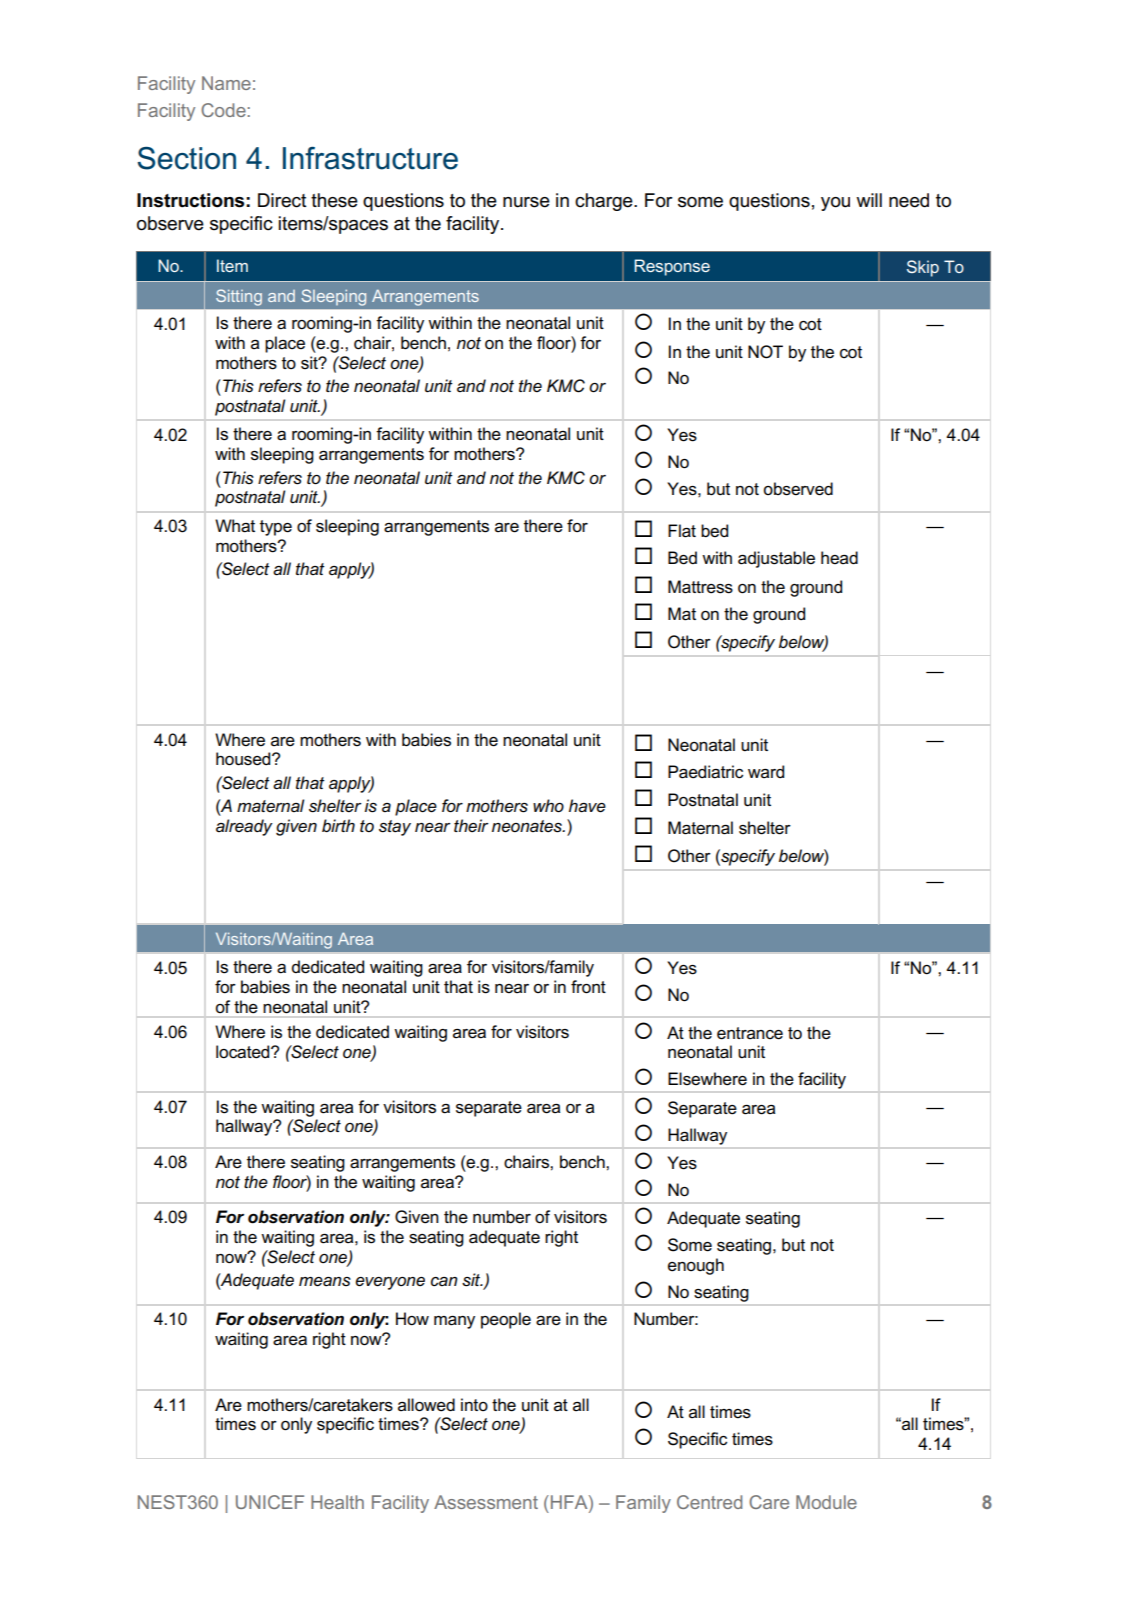  I want to click on Module, so click(826, 1502).
